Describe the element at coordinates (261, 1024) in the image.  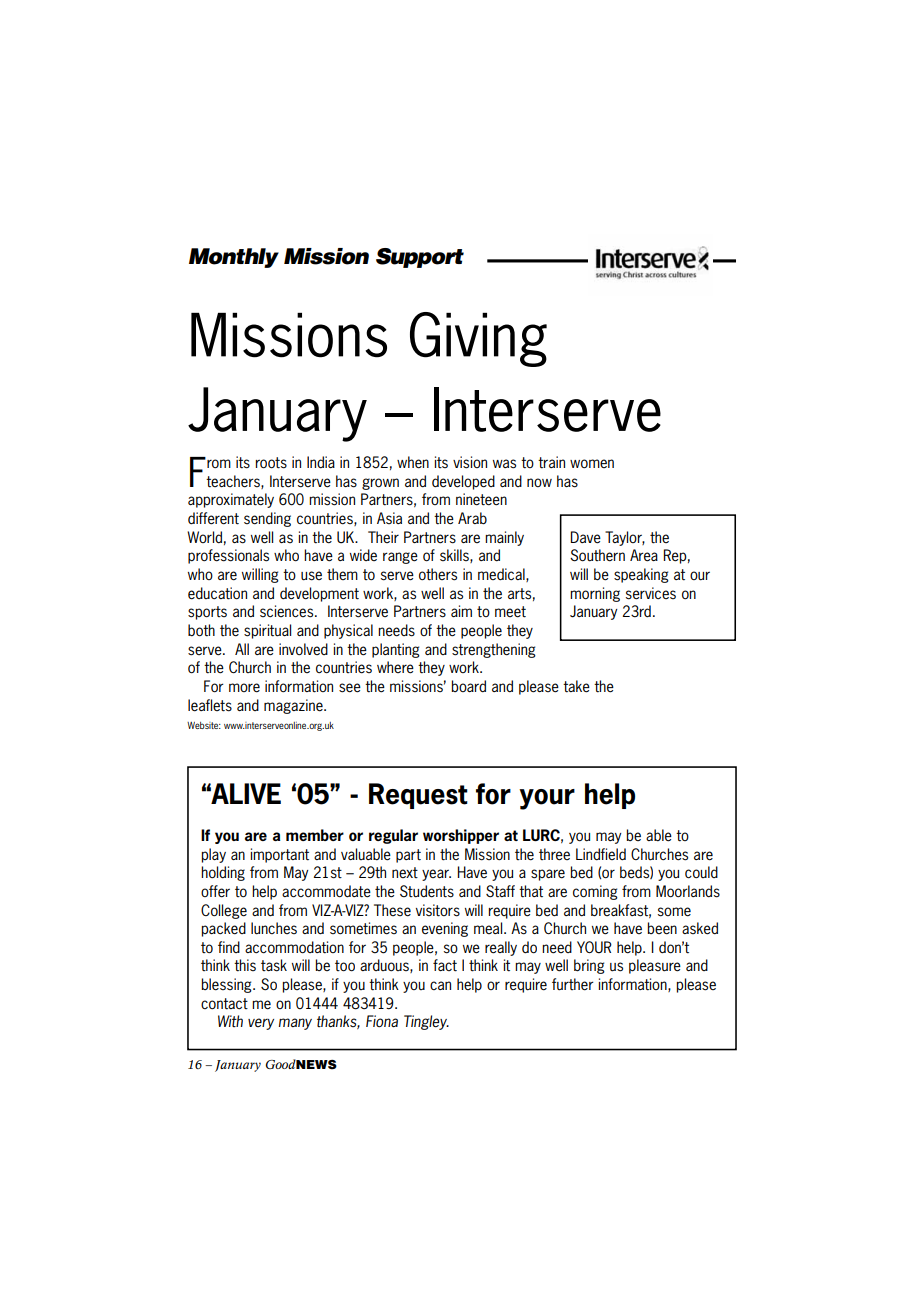
I see `very` at that location.
